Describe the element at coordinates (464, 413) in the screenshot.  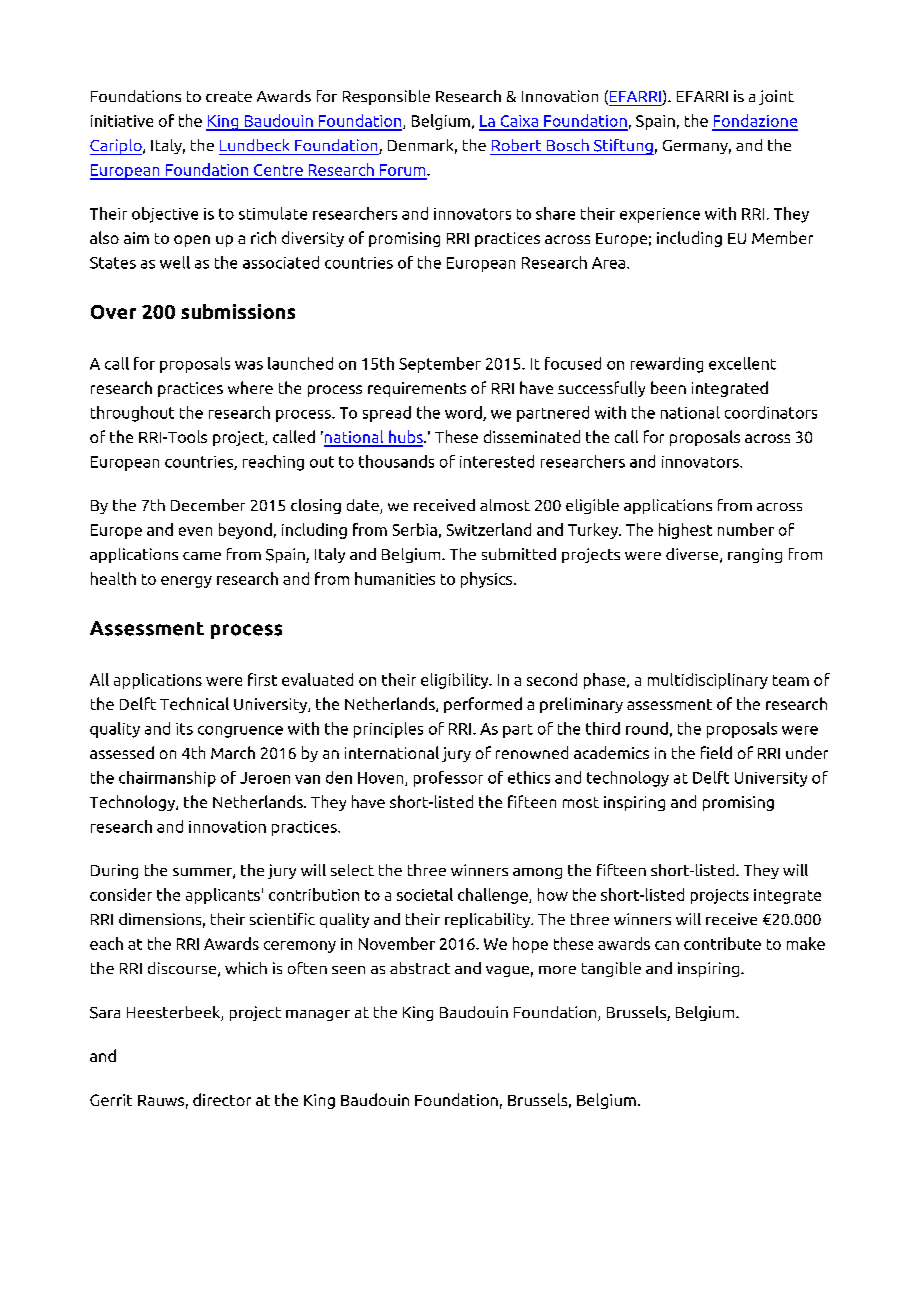
I see `word` at that location.
